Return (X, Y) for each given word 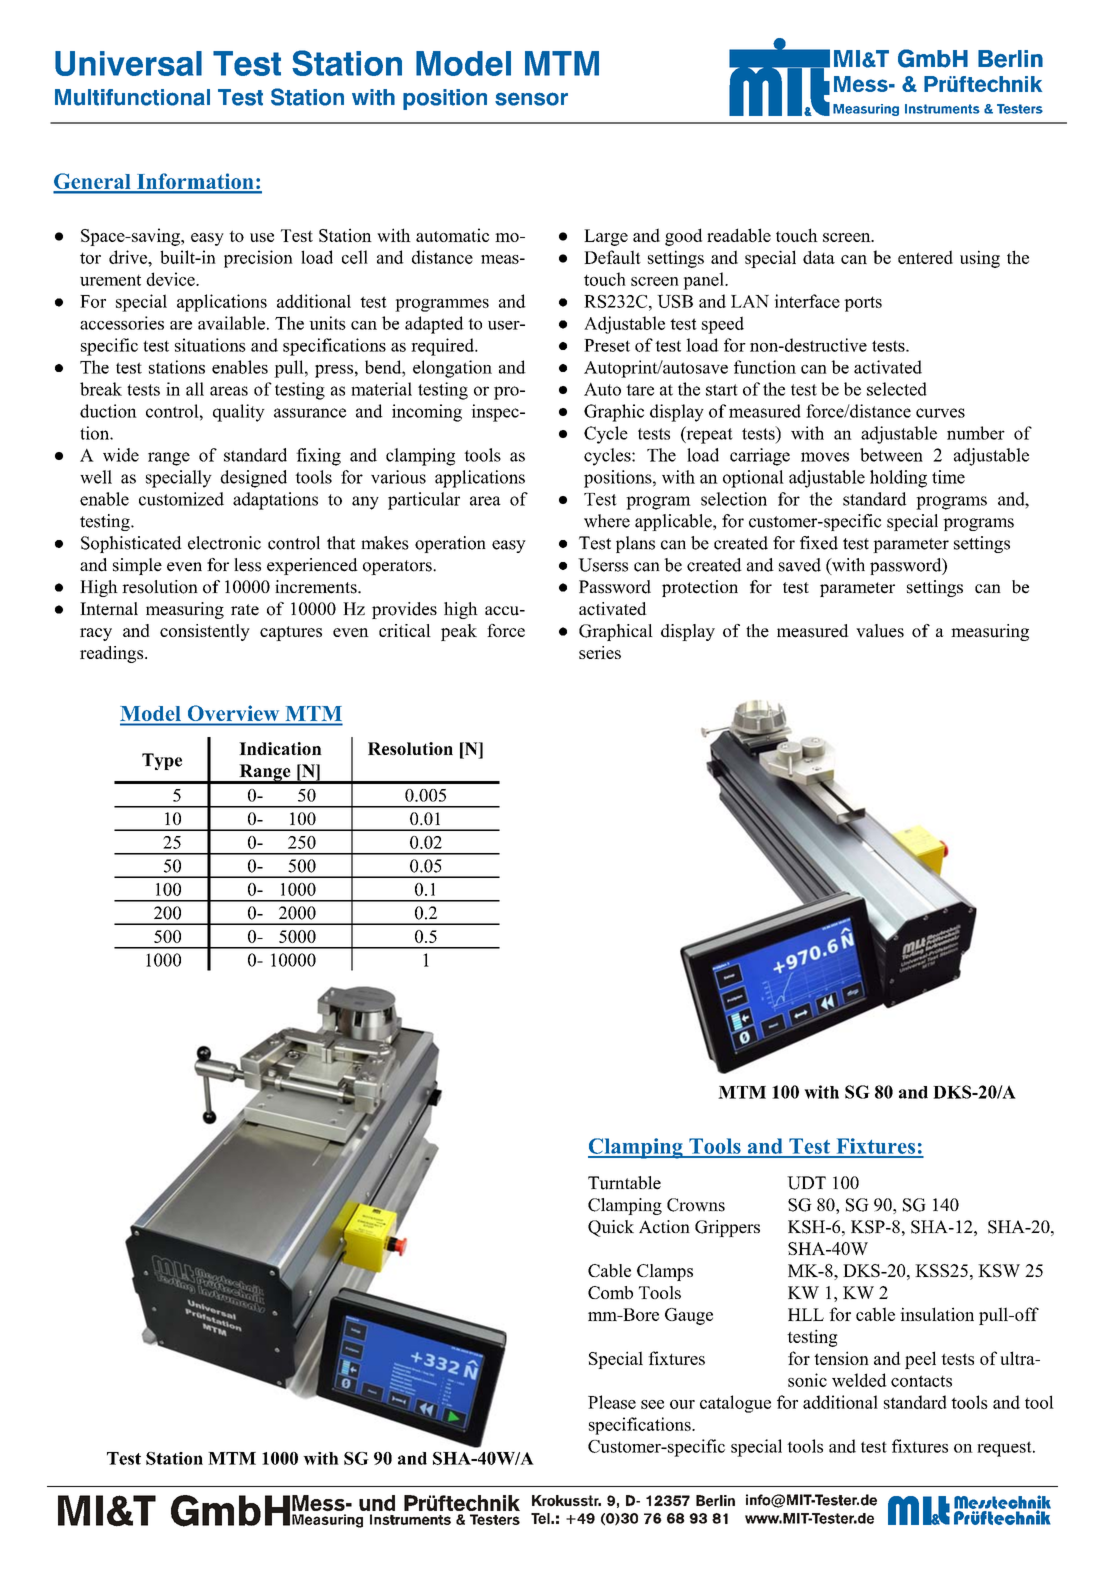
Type (162, 761)
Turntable (624, 1183)
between (891, 455)
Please (612, 1402)
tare (640, 390)
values (880, 631)
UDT (806, 1183)
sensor (531, 99)
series (600, 652)
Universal (128, 63)
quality (239, 413)
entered (925, 257)
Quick (611, 1228)
